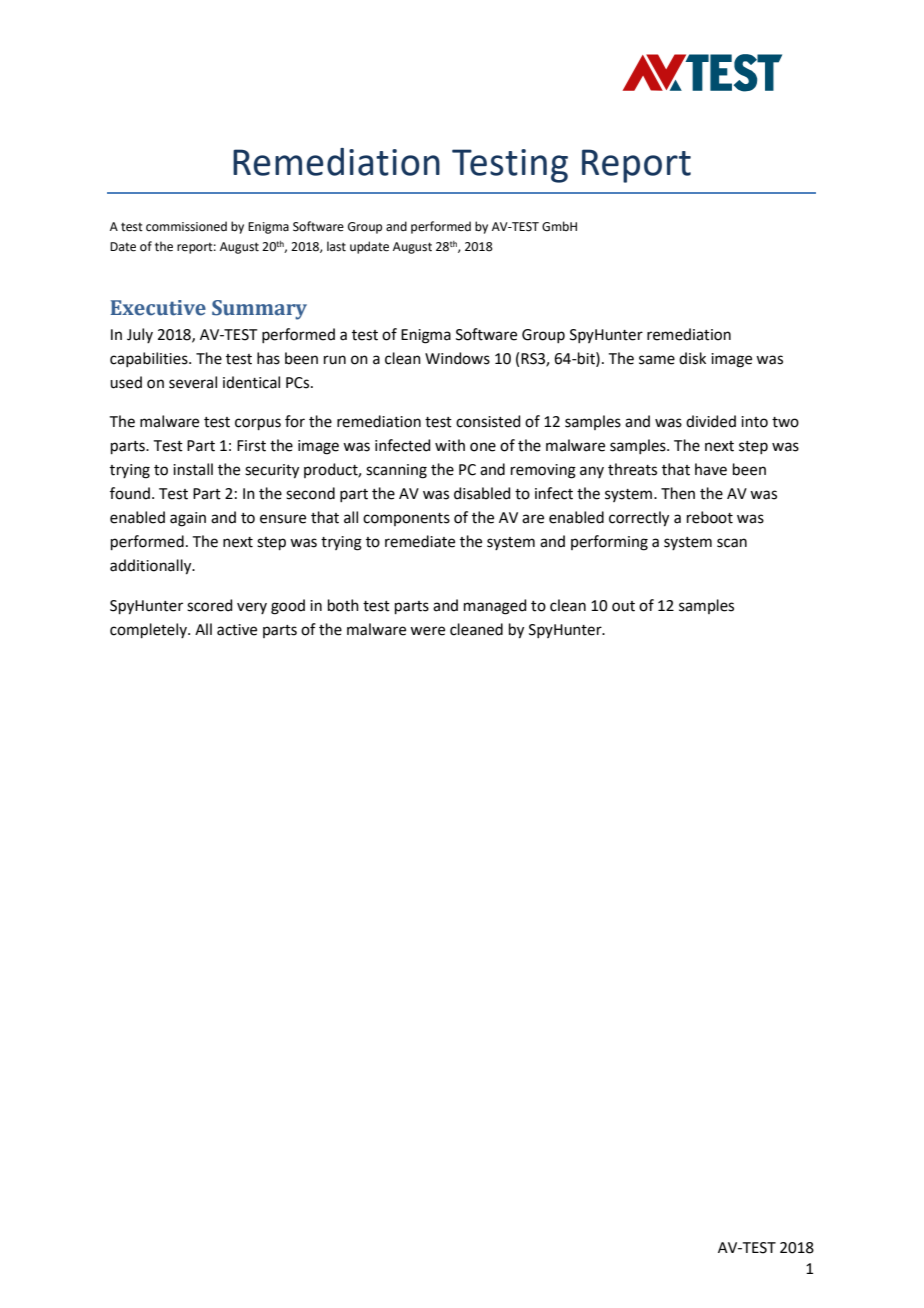 This screenshot has width=924, height=1308. I want to click on last, so click(336, 246).
